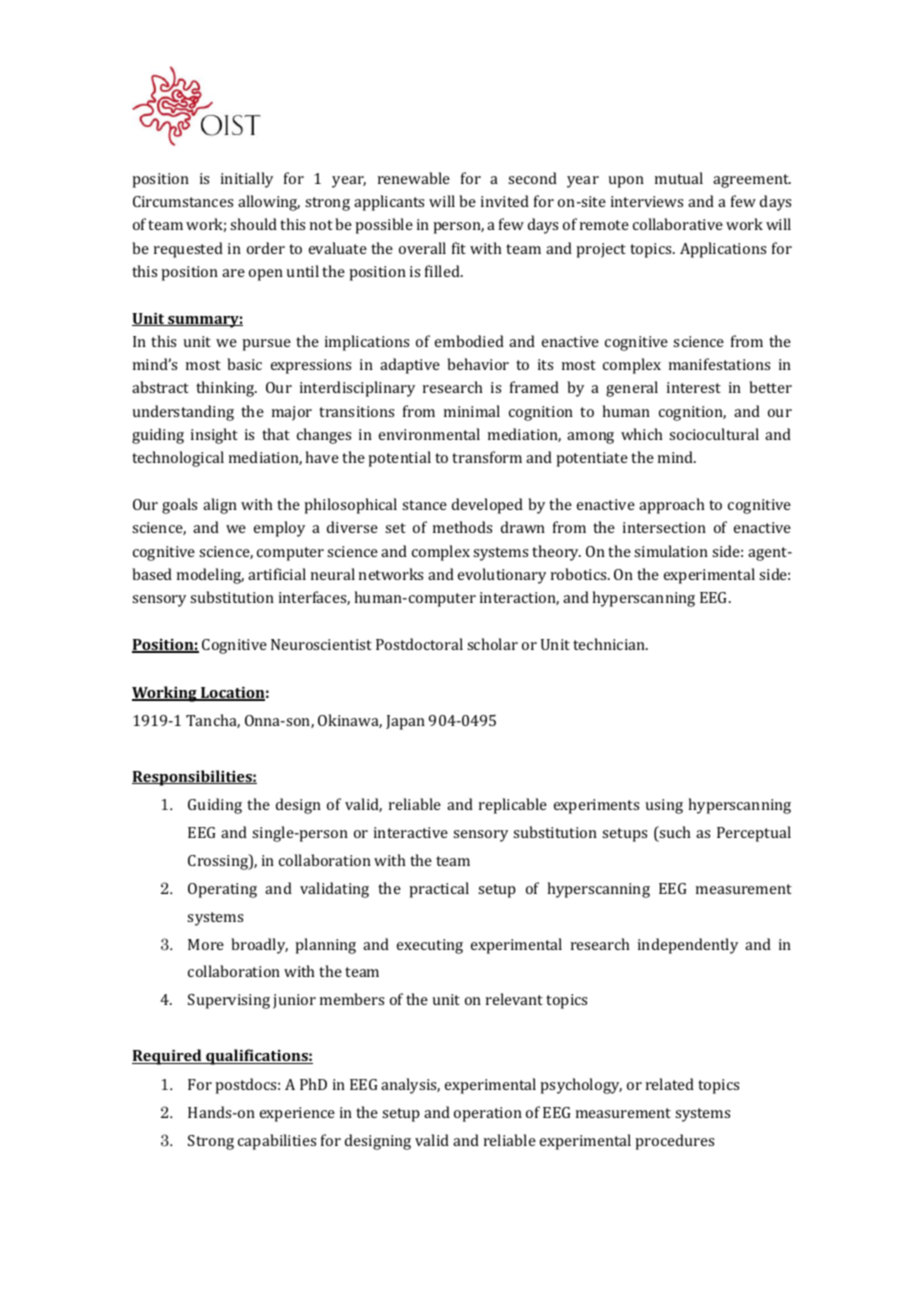 This screenshot has height=1308, width=924. Describe the element at coordinates (214, 436) in the screenshot. I see `insight` at that location.
